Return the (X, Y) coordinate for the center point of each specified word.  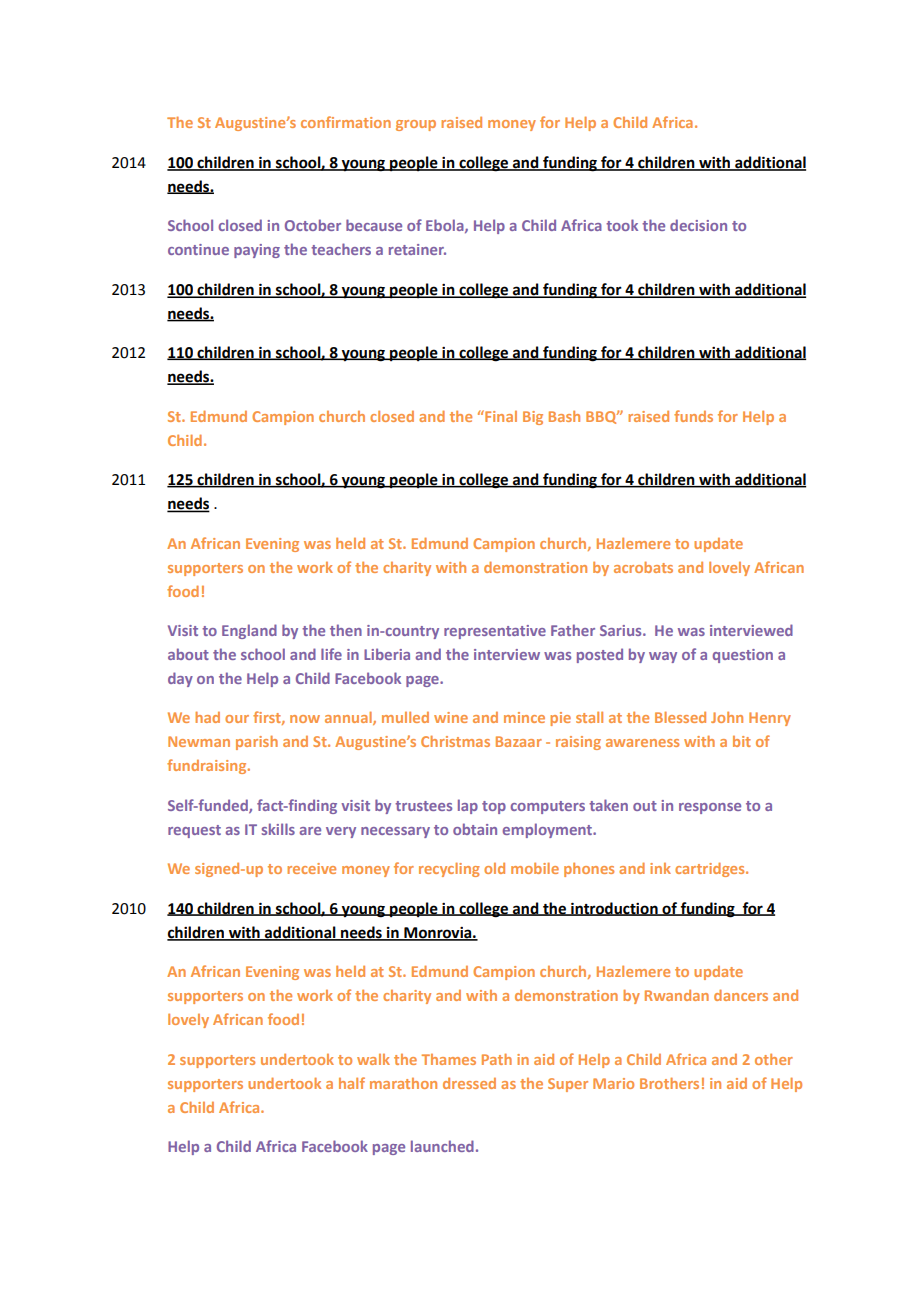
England (249, 631)
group (416, 125)
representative (495, 632)
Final (500, 416)
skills (278, 829)
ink (660, 868)
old (494, 868)
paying (257, 251)
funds (693, 416)
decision (698, 225)
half (352, 1083)
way (663, 657)
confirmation (346, 122)
